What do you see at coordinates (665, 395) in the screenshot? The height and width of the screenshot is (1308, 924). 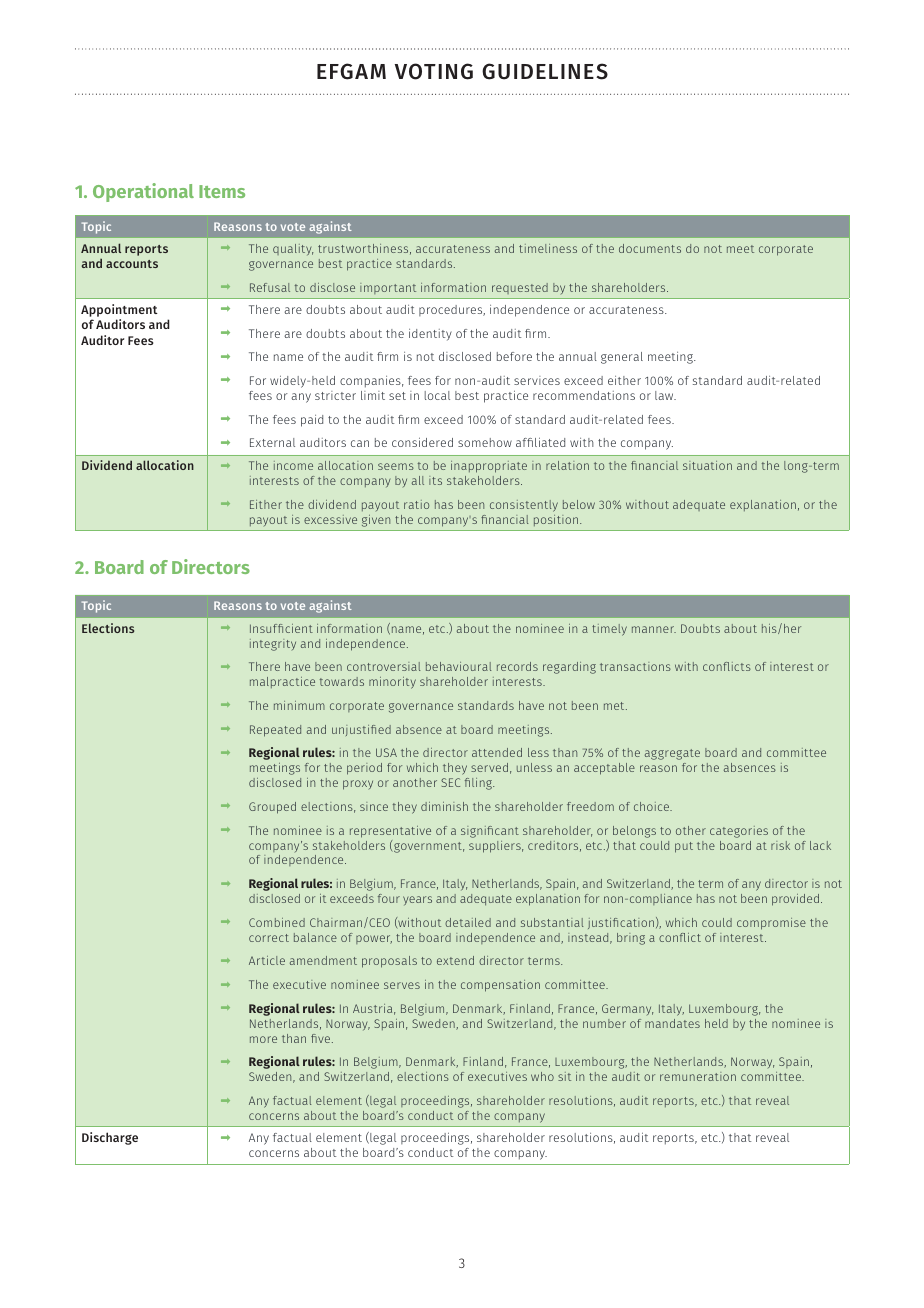 I see `law` at bounding box center [665, 395].
